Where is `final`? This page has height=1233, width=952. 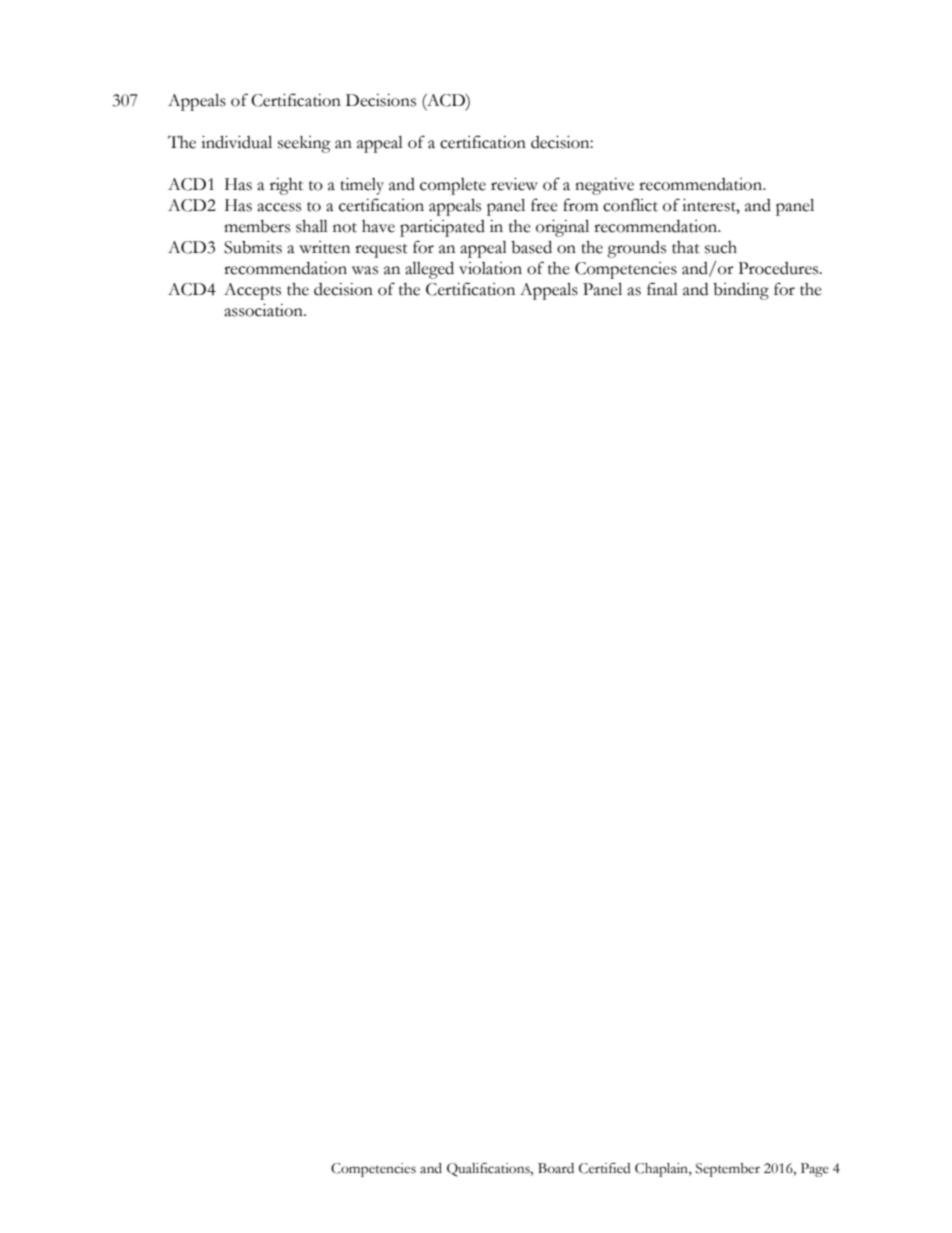
final is located at coordinates (662, 289).
